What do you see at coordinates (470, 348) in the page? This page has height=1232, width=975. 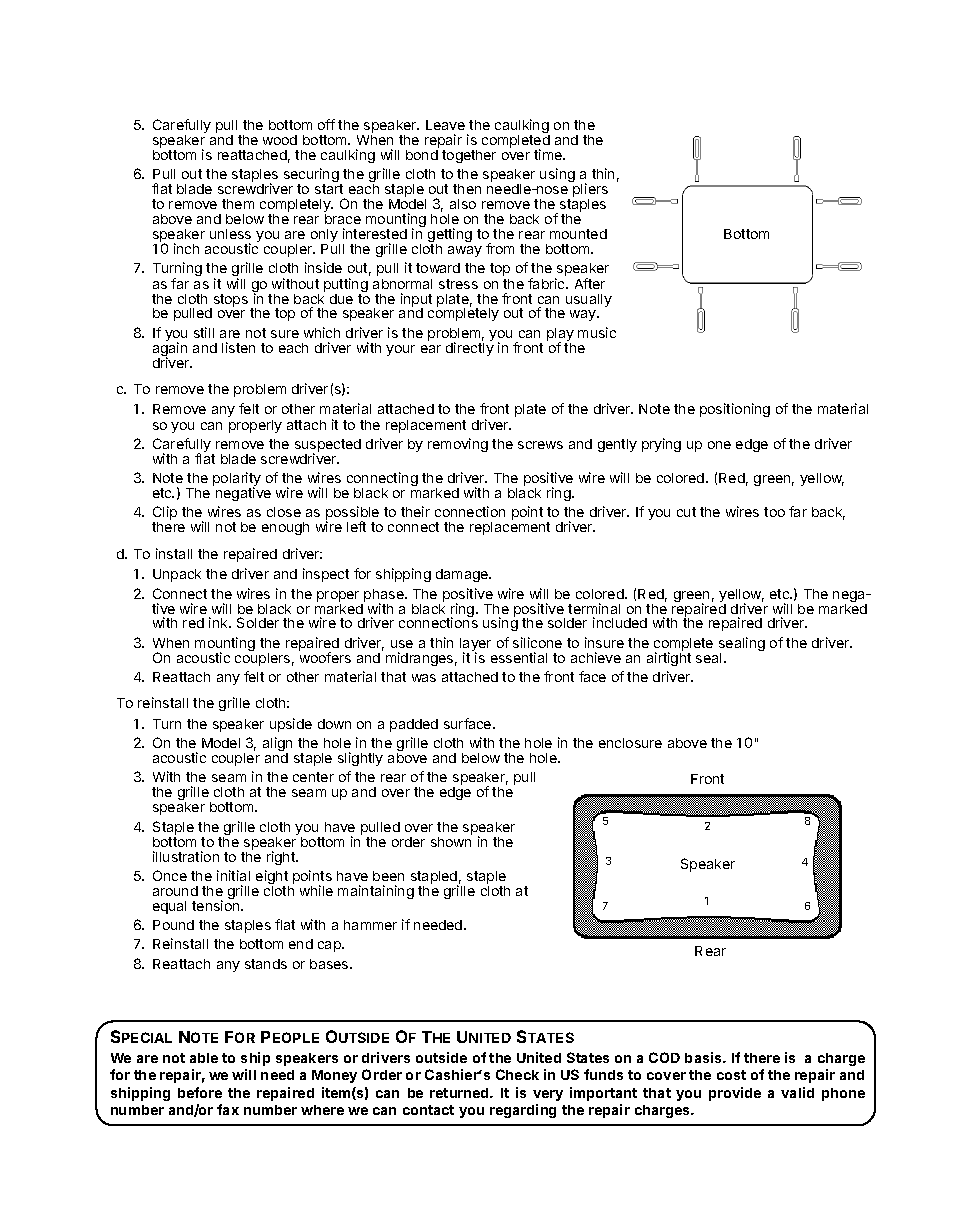 I see `directly` at bounding box center [470, 348].
